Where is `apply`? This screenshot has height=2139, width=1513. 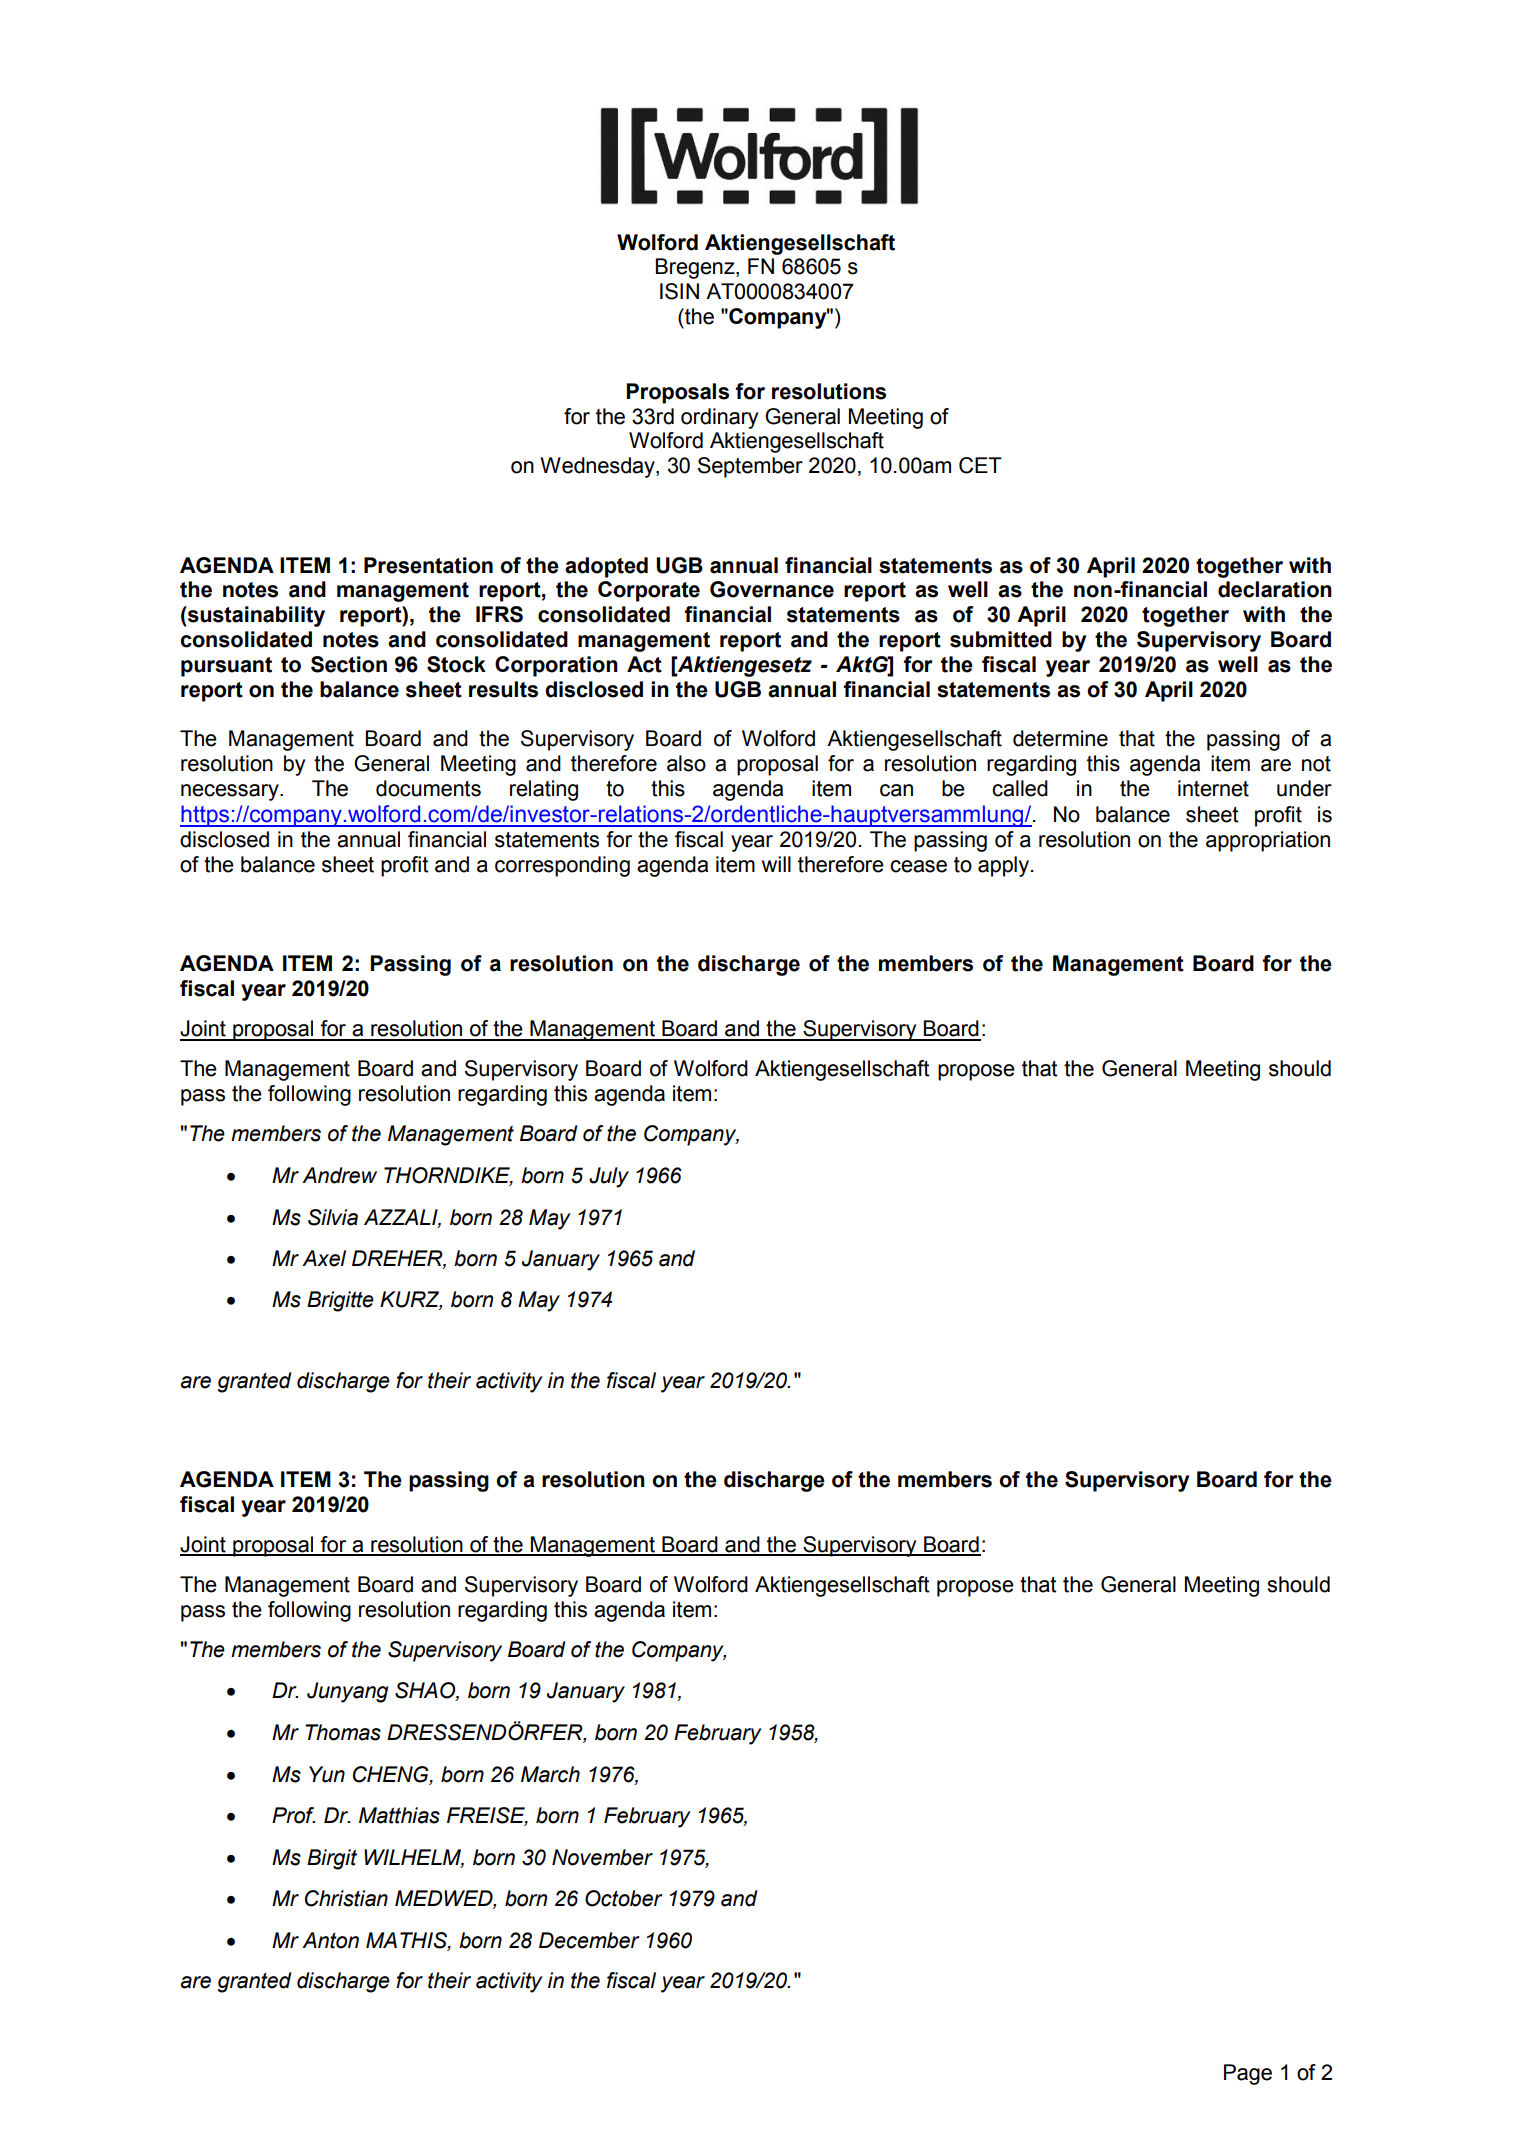
apply is located at coordinates (1005, 866).
